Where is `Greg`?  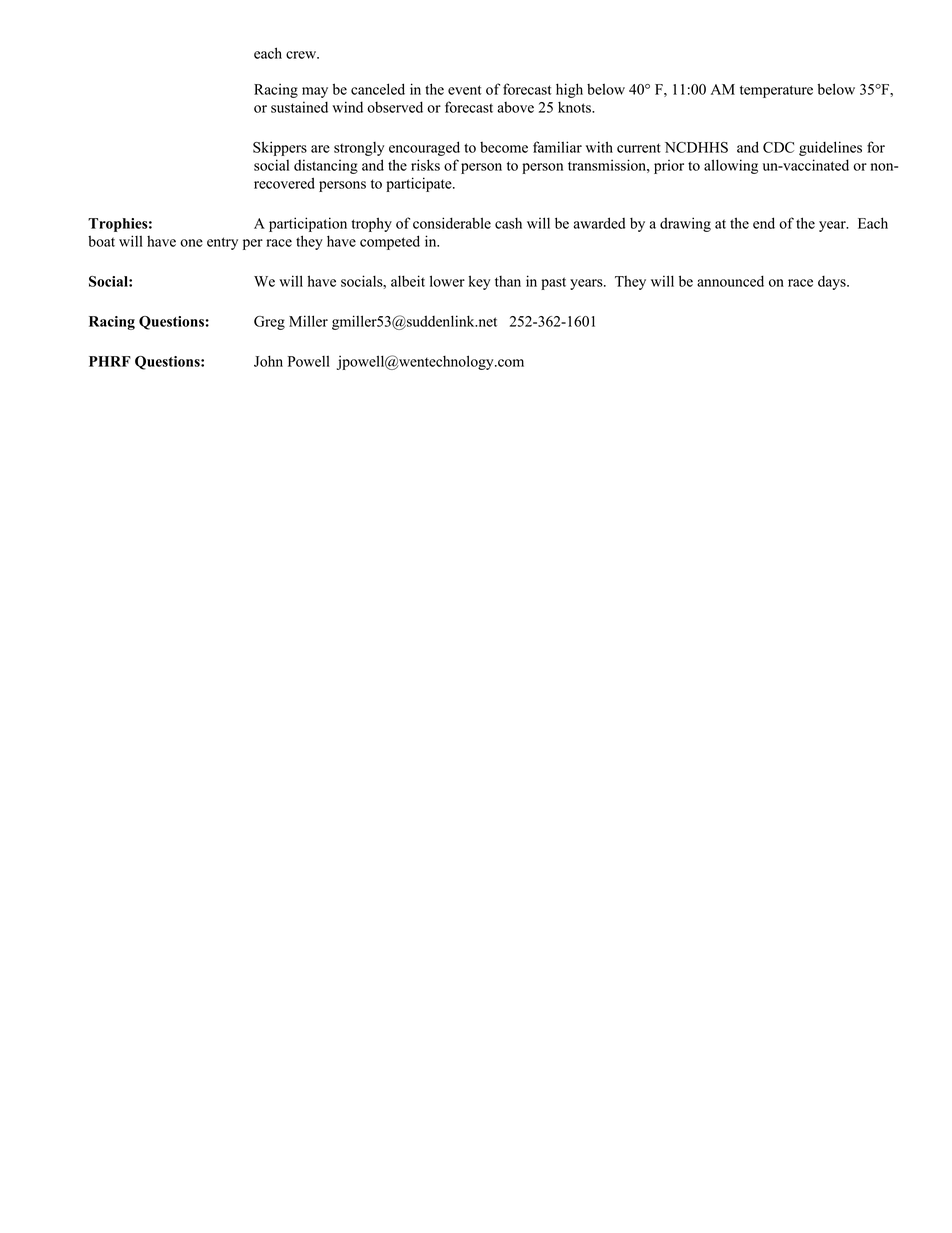 Greg is located at coordinates (269, 323).
